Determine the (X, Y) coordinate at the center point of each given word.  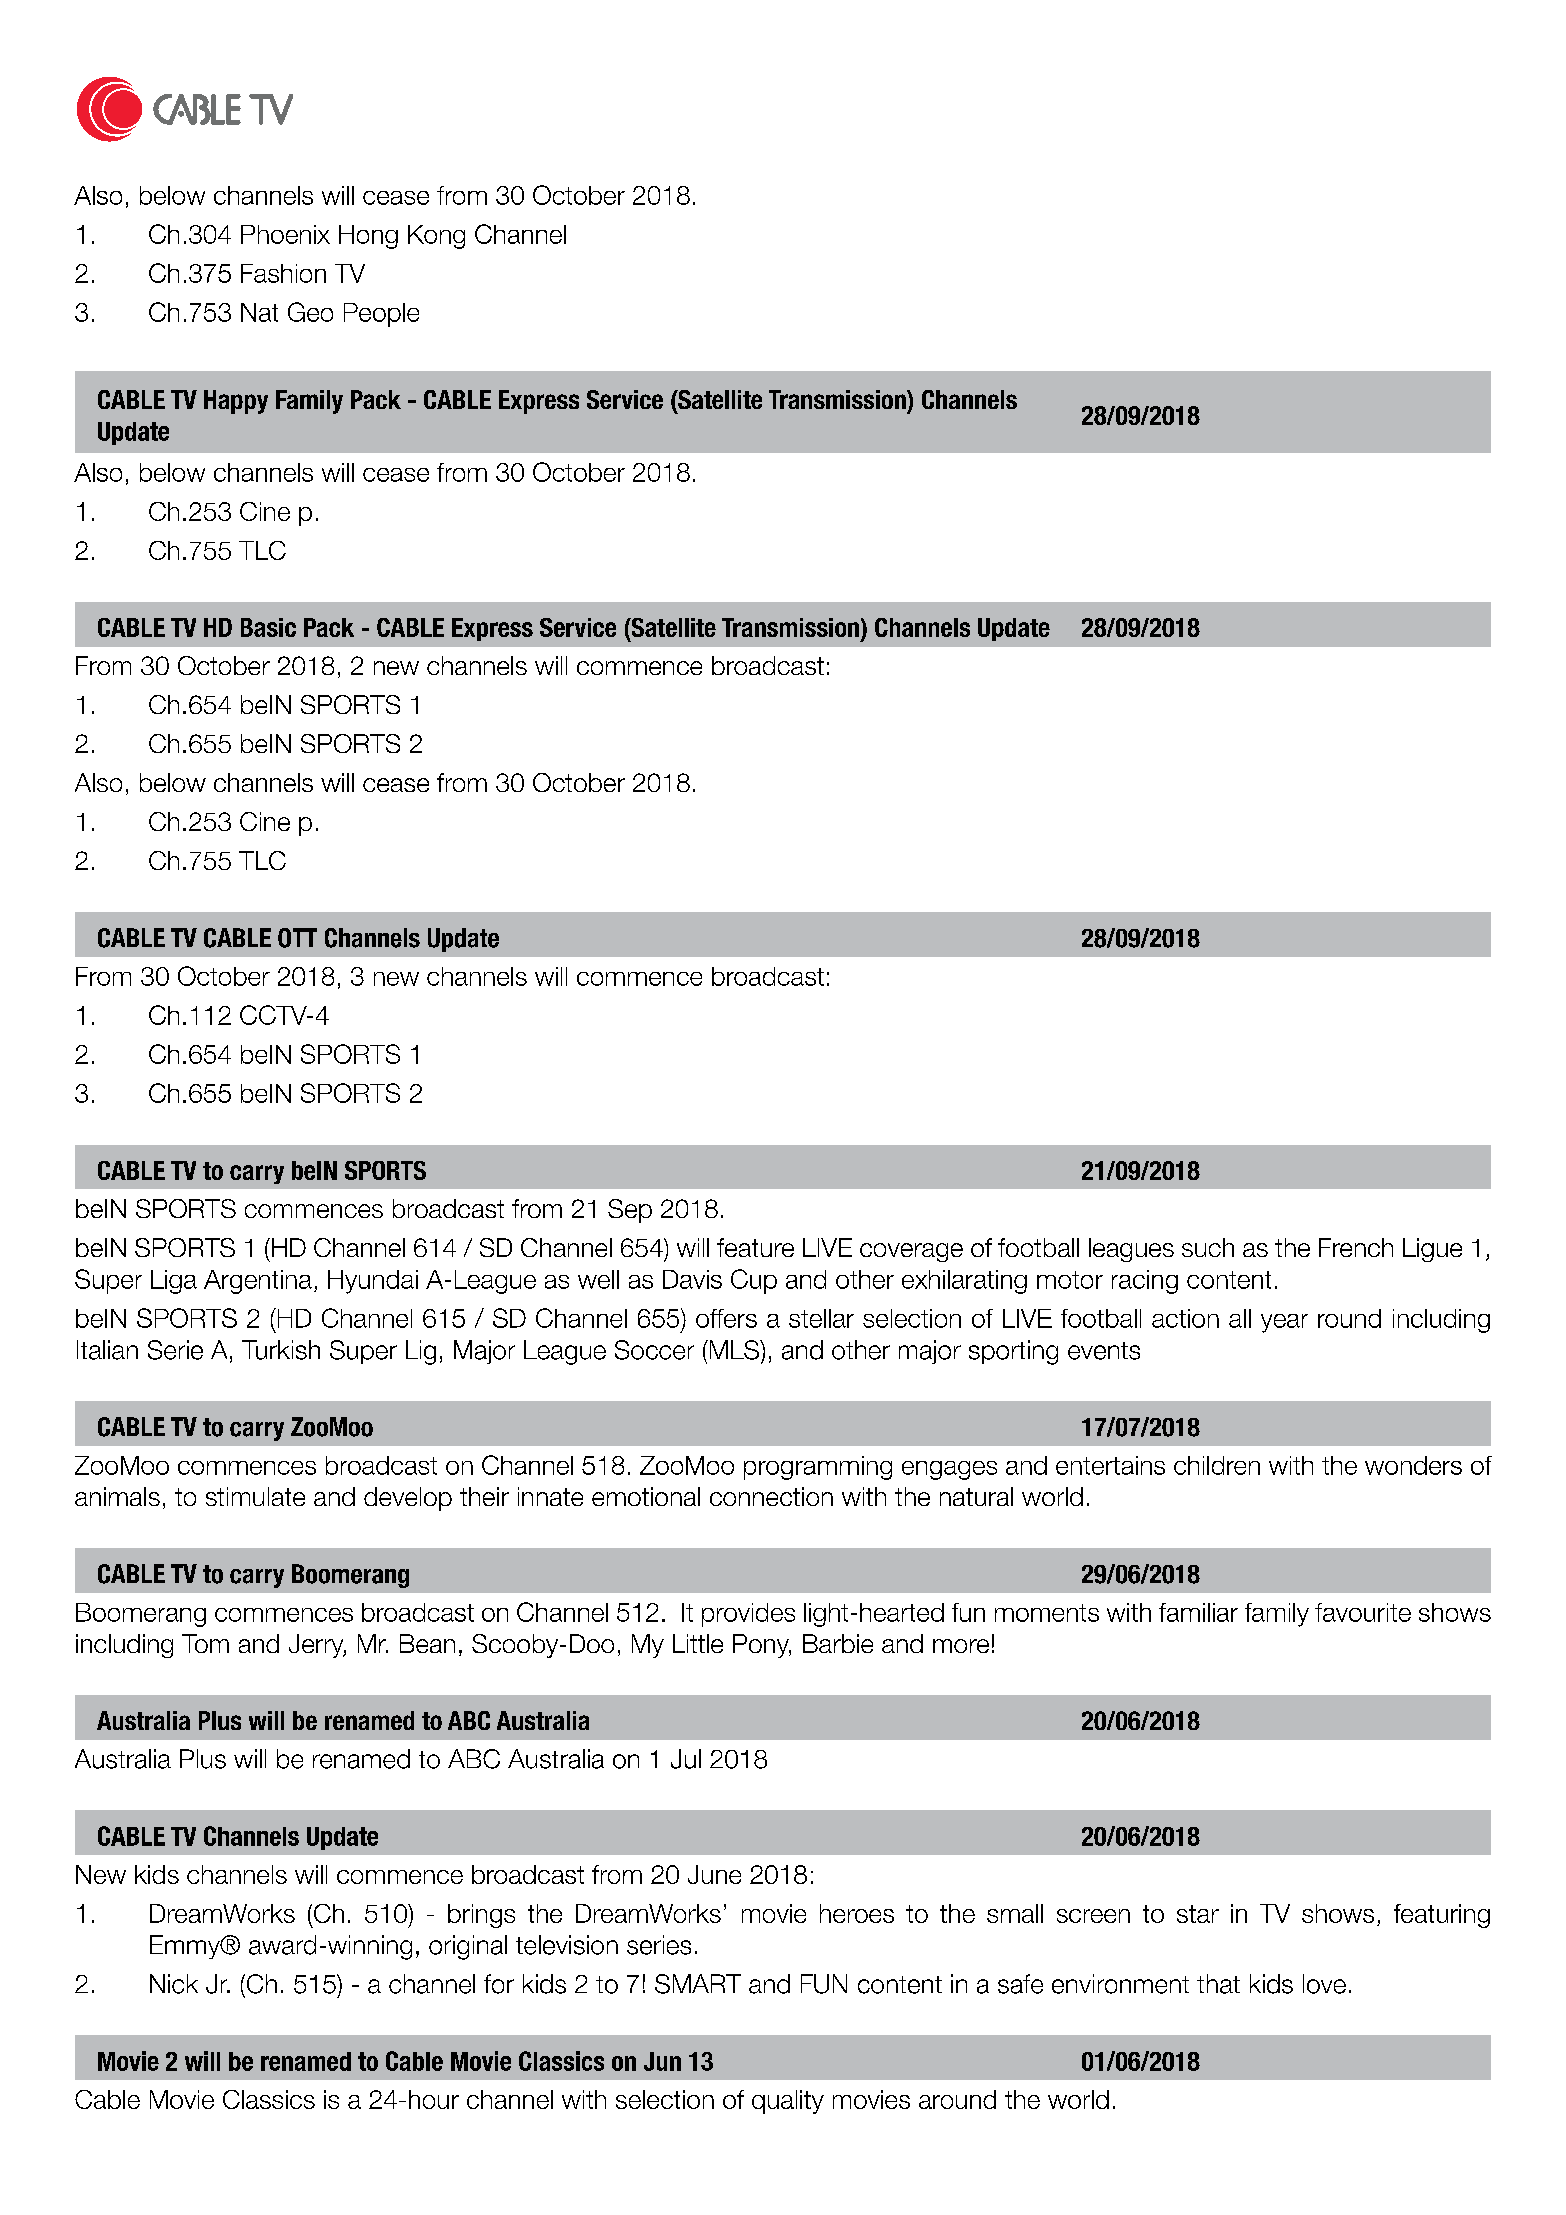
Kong (436, 237)
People (381, 315)
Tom (205, 1643)
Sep (630, 1211)
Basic (268, 627)
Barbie (838, 1643)
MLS (734, 1350)
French (1356, 1247)
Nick (174, 1984)
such (1208, 1247)
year (1284, 1323)
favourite (1363, 1612)
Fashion (283, 273)
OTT (297, 938)
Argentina (258, 1282)
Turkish (281, 1350)
